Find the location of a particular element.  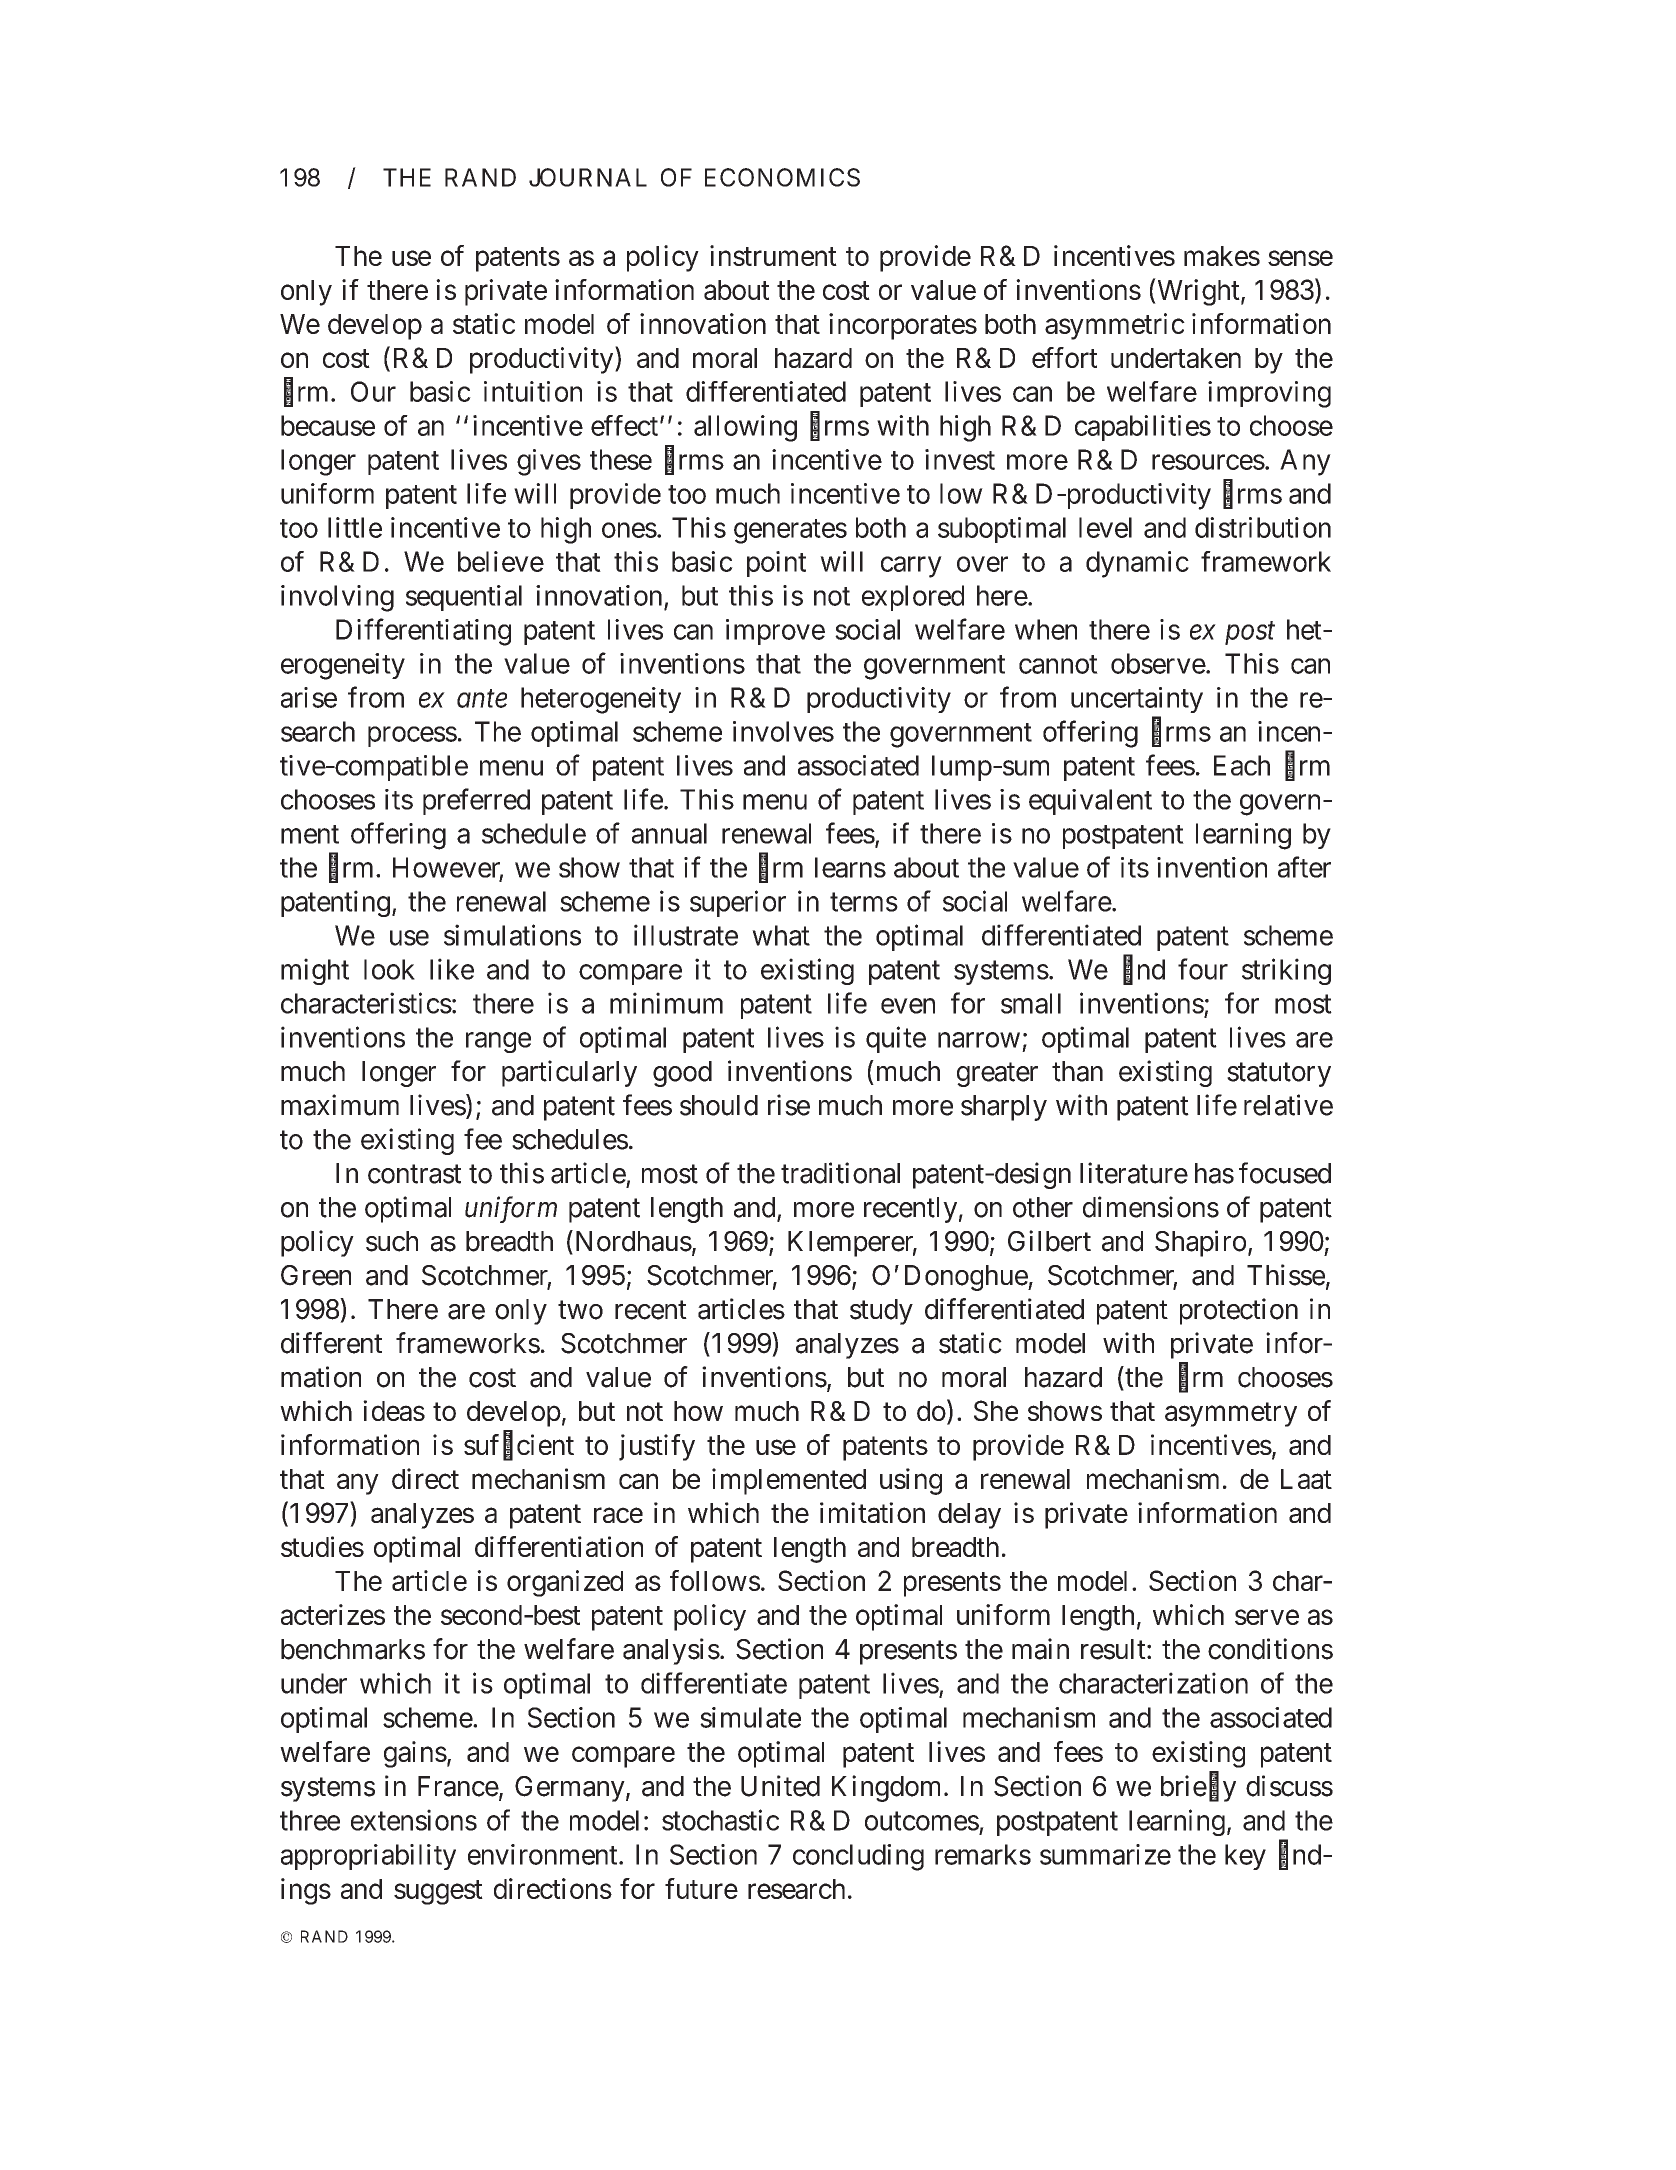

sequential is located at coordinates (464, 598).
